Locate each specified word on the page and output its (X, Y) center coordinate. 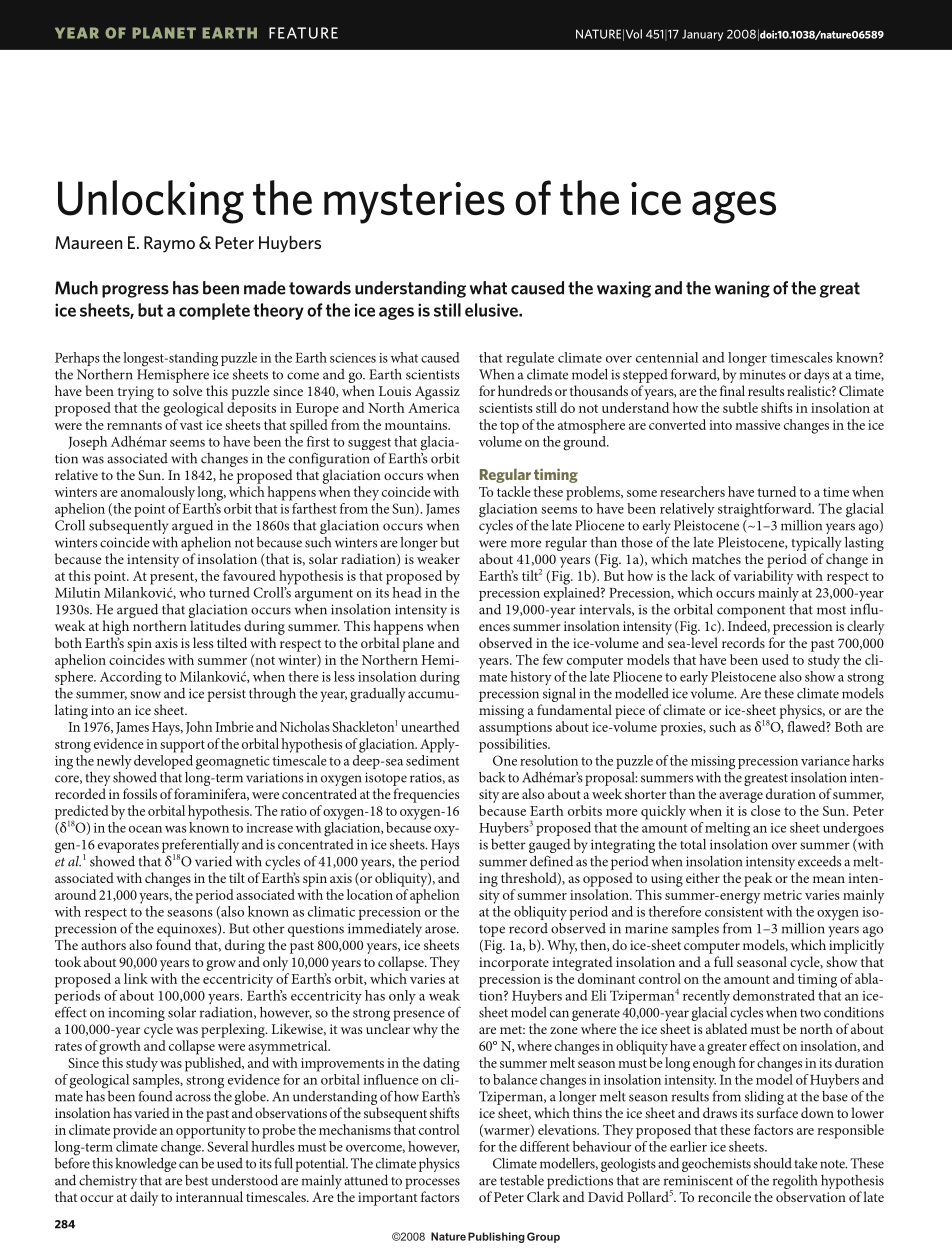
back (492, 777)
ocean (145, 829)
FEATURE (303, 33)
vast (191, 425)
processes (432, 1183)
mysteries (414, 203)
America (434, 408)
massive (757, 425)
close (765, 810)
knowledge (146, 1165)
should (773, 1163)
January (702, 35)
